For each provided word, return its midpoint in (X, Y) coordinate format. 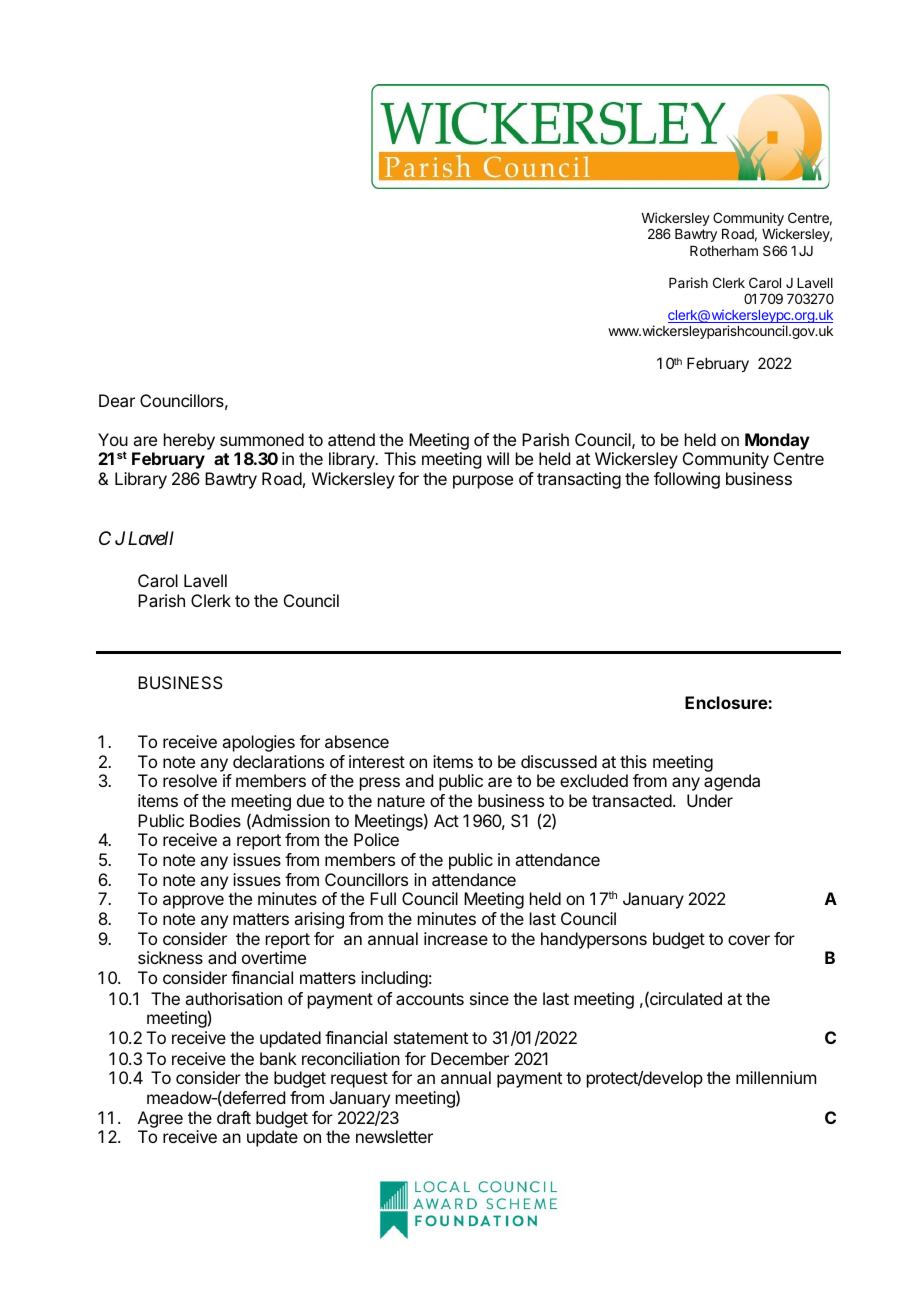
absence (357, 741)
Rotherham (724, 251)
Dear (117, 400)
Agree (160, 1119)
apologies (258, 743)
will (498, 458)
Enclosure (727, 702)
